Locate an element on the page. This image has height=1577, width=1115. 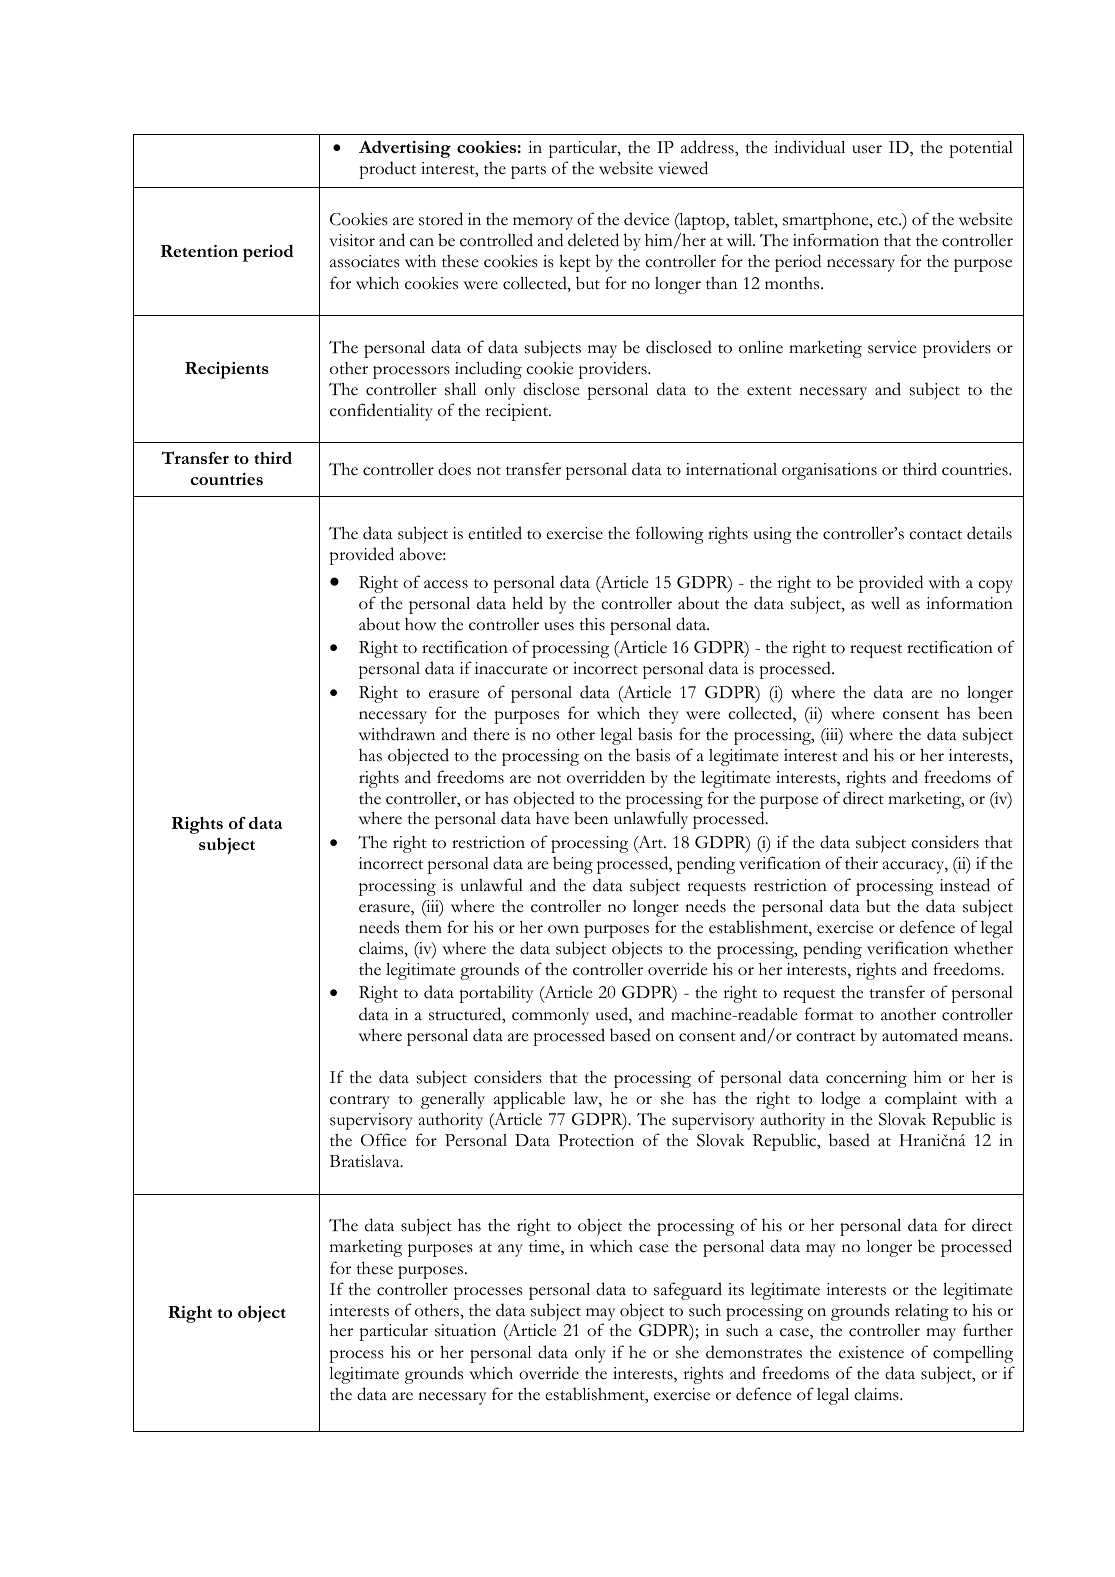
contrary is located at coordinates (360, 1102).
